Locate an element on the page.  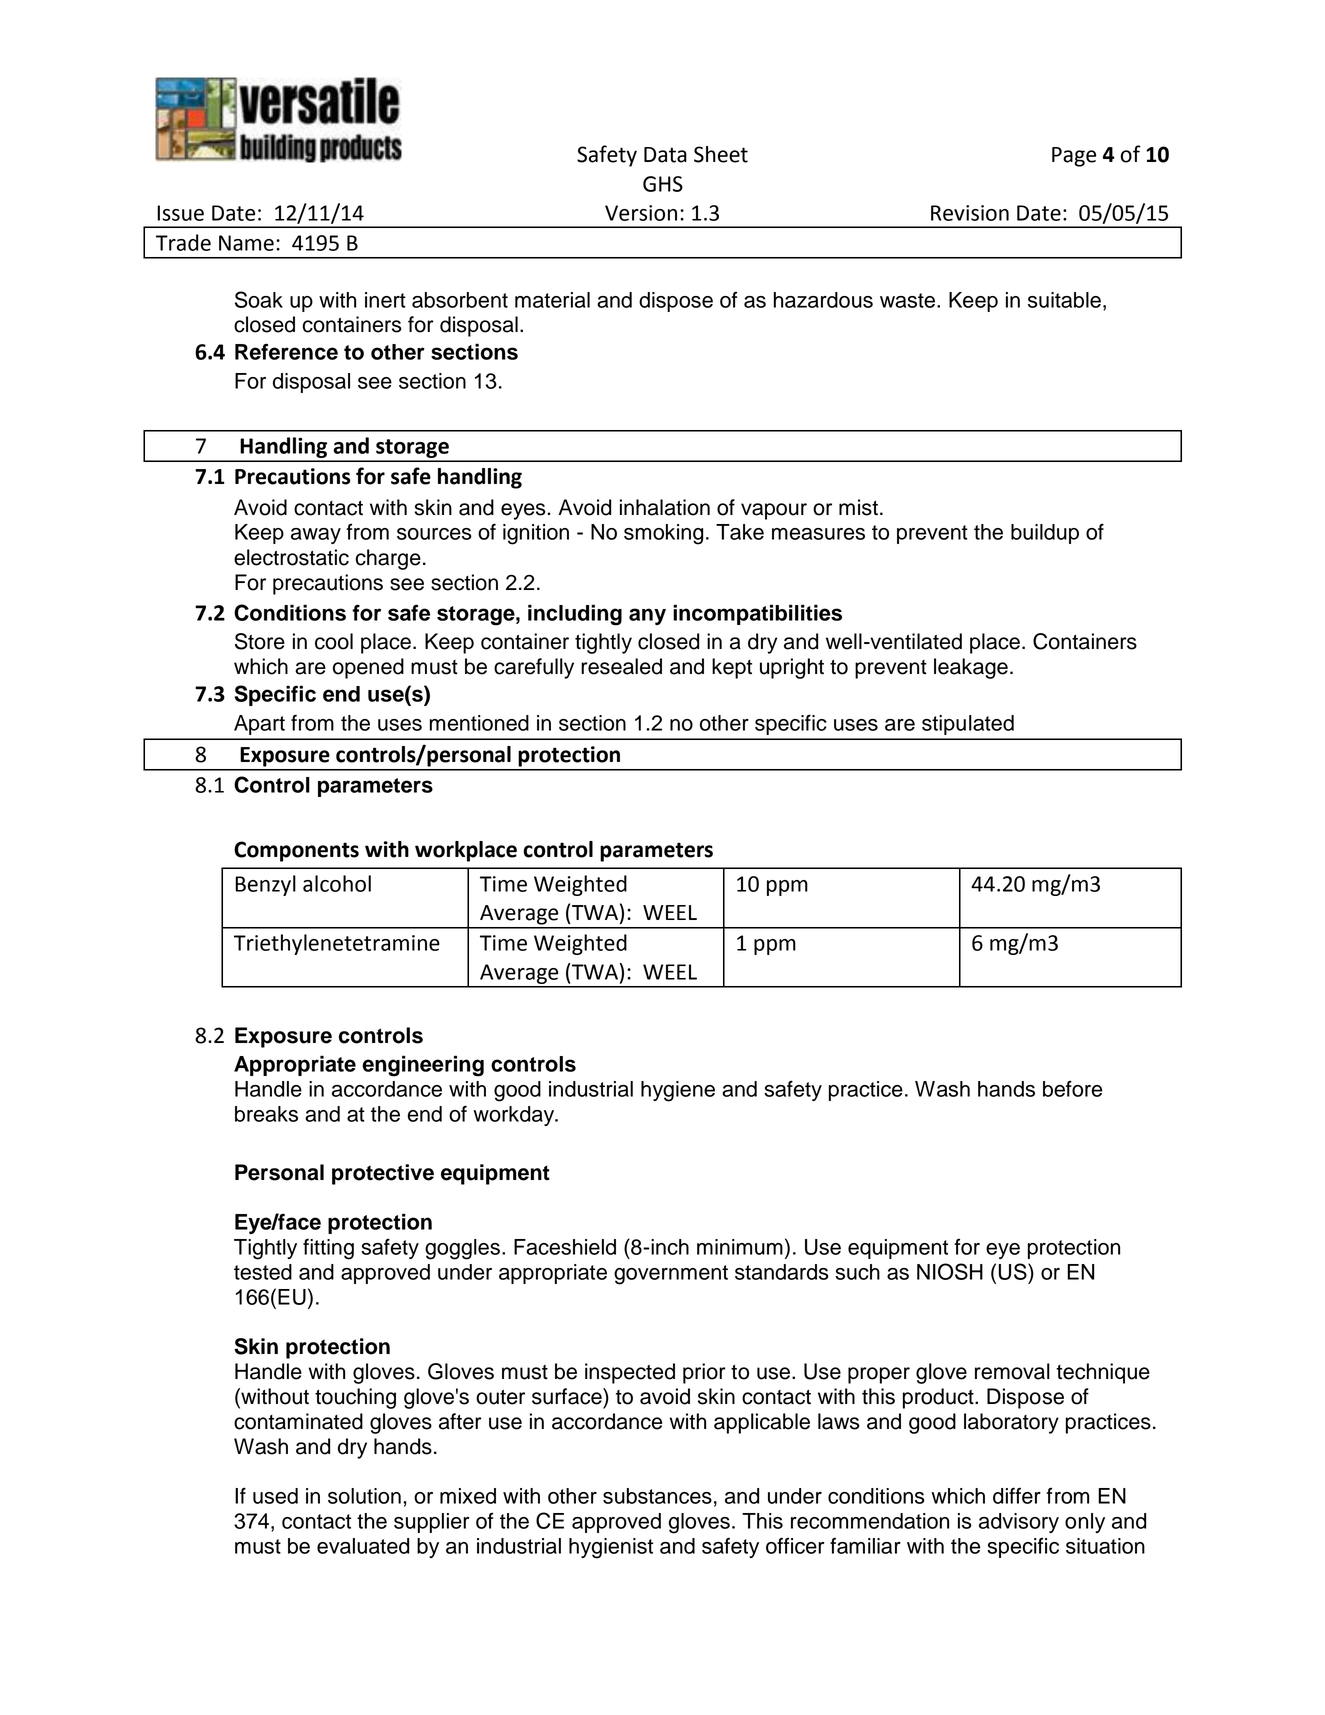
used is located at coordinates (275, 1496).
